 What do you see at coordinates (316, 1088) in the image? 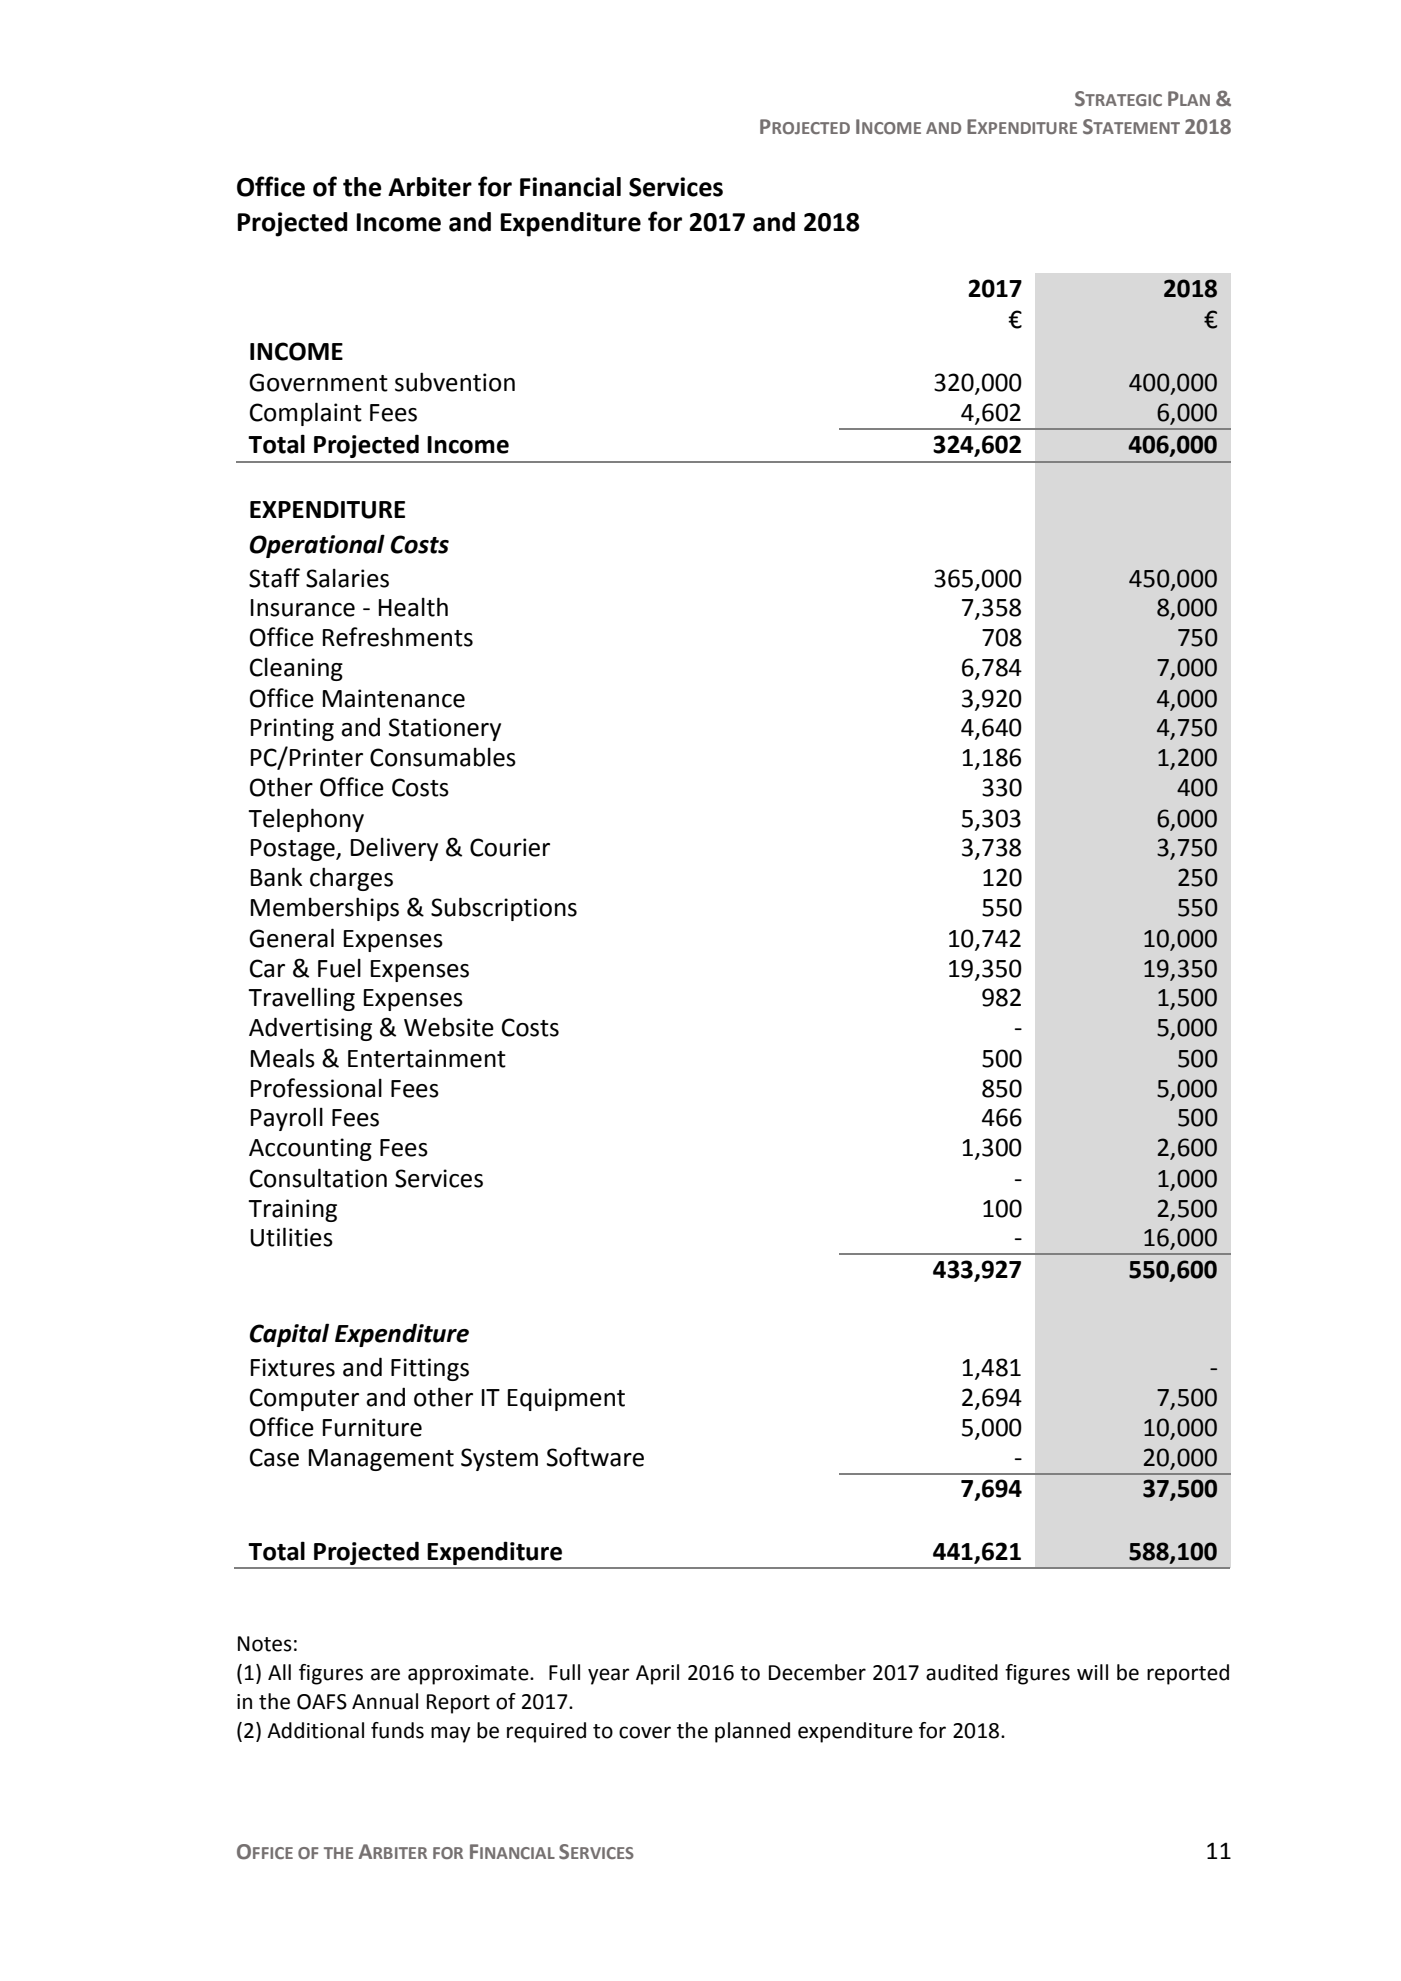
I see `Professional` at bounding box center [316, 1088].
